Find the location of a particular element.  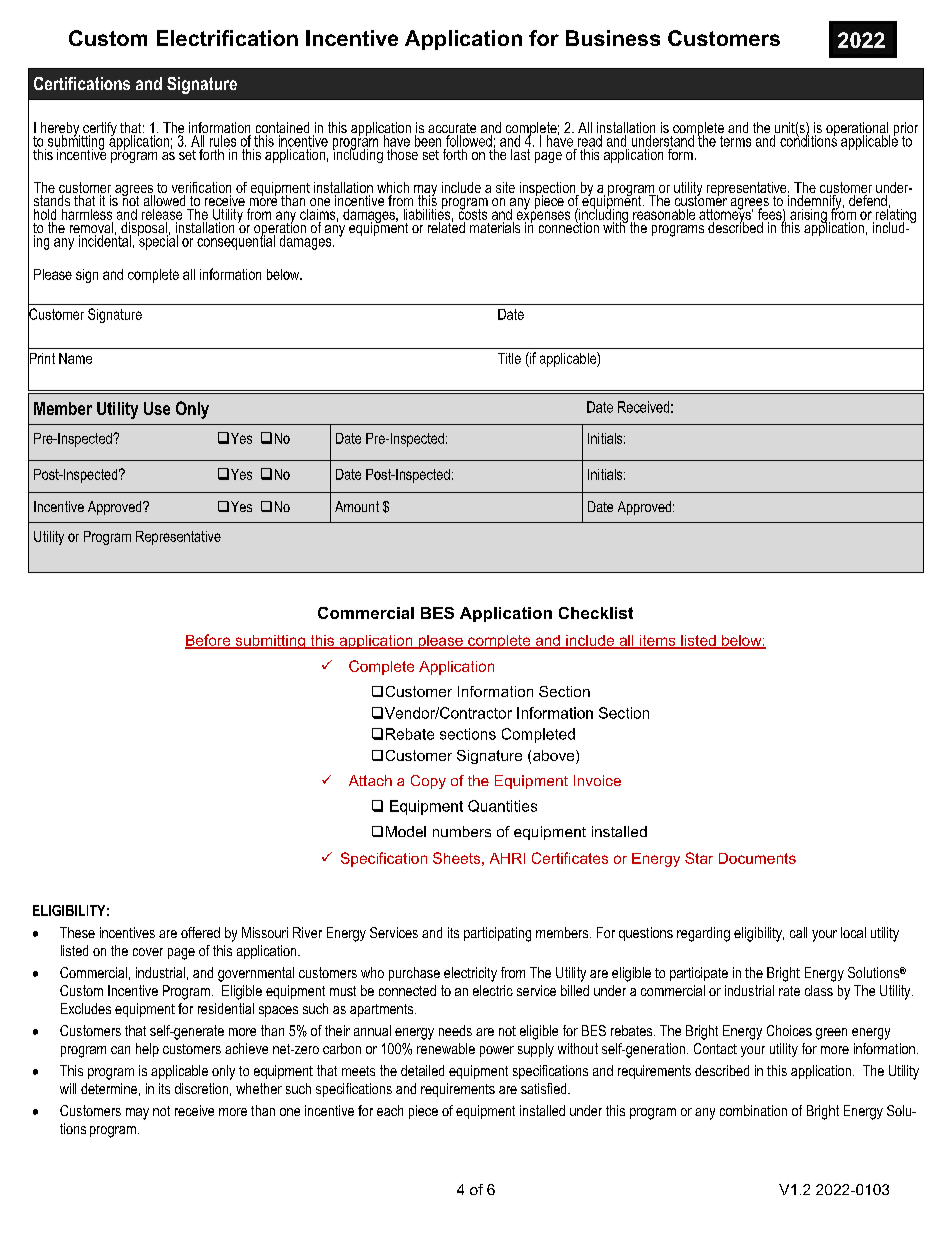

help is located at coordinates (147, 1050).
